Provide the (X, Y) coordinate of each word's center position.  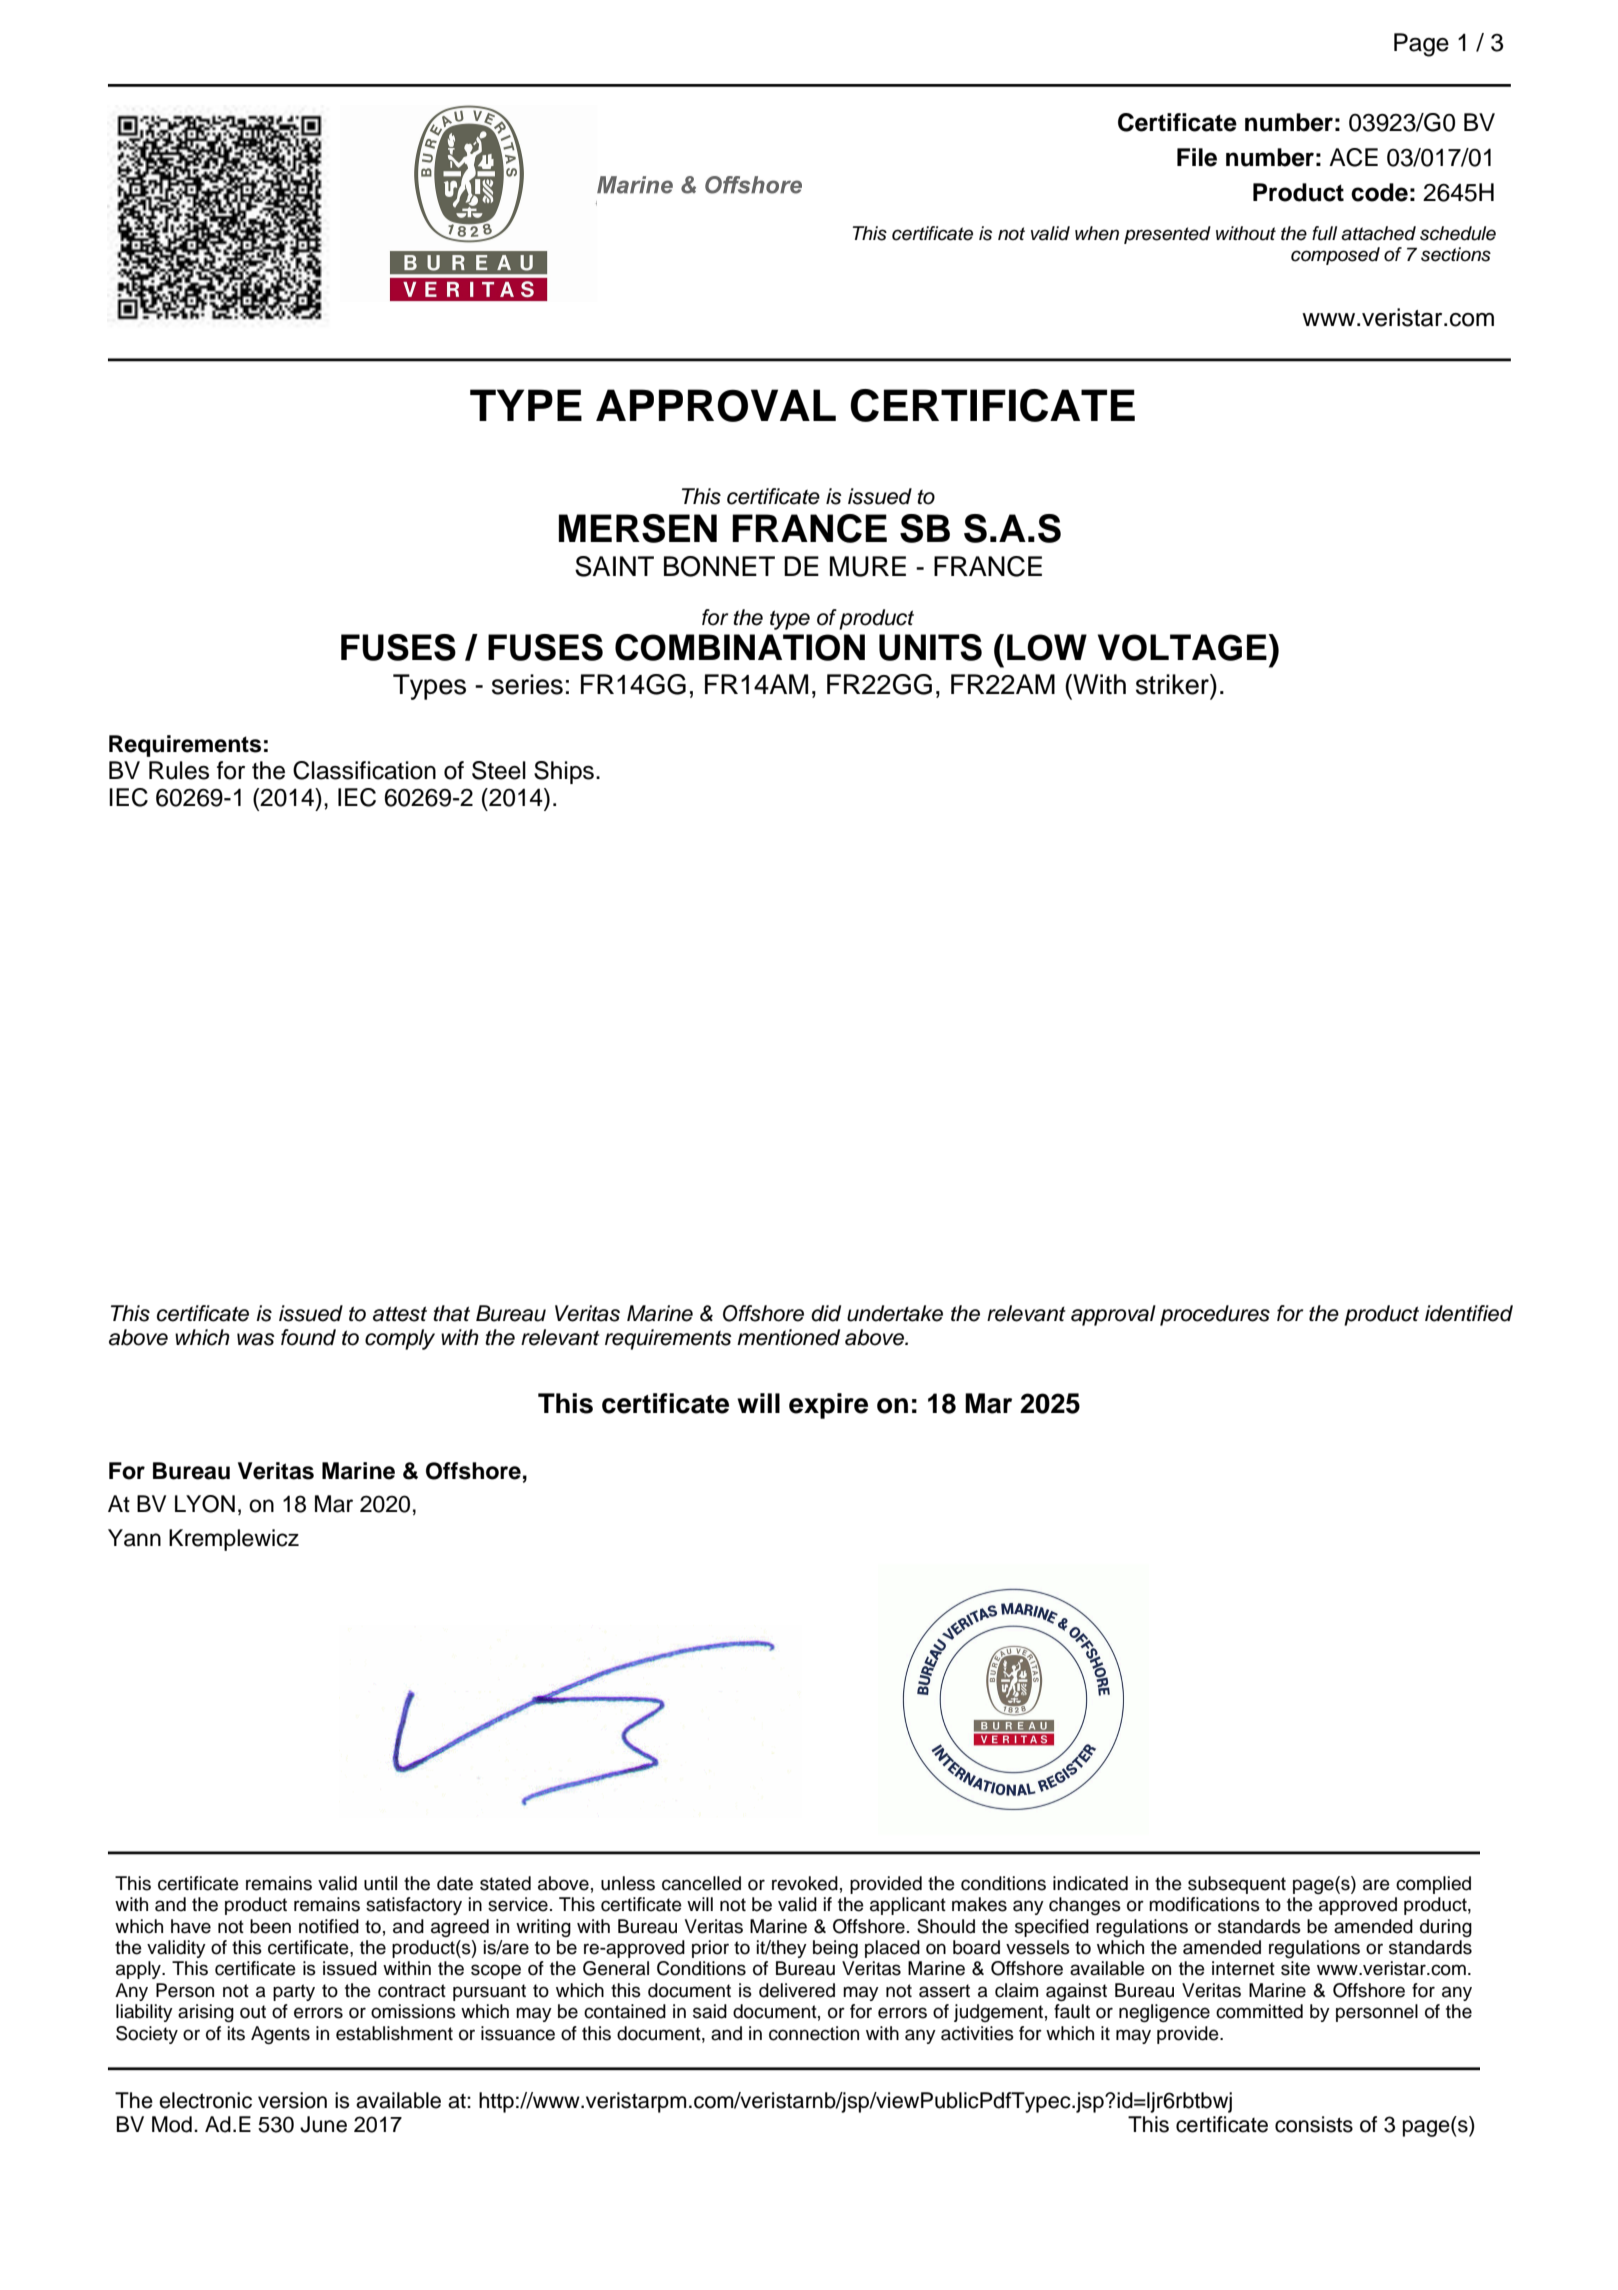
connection (814, 2033)
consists (1314, 2124)
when (1097, 233)
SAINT (614, 566)
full (1324, 233)
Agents (280, 2035)
